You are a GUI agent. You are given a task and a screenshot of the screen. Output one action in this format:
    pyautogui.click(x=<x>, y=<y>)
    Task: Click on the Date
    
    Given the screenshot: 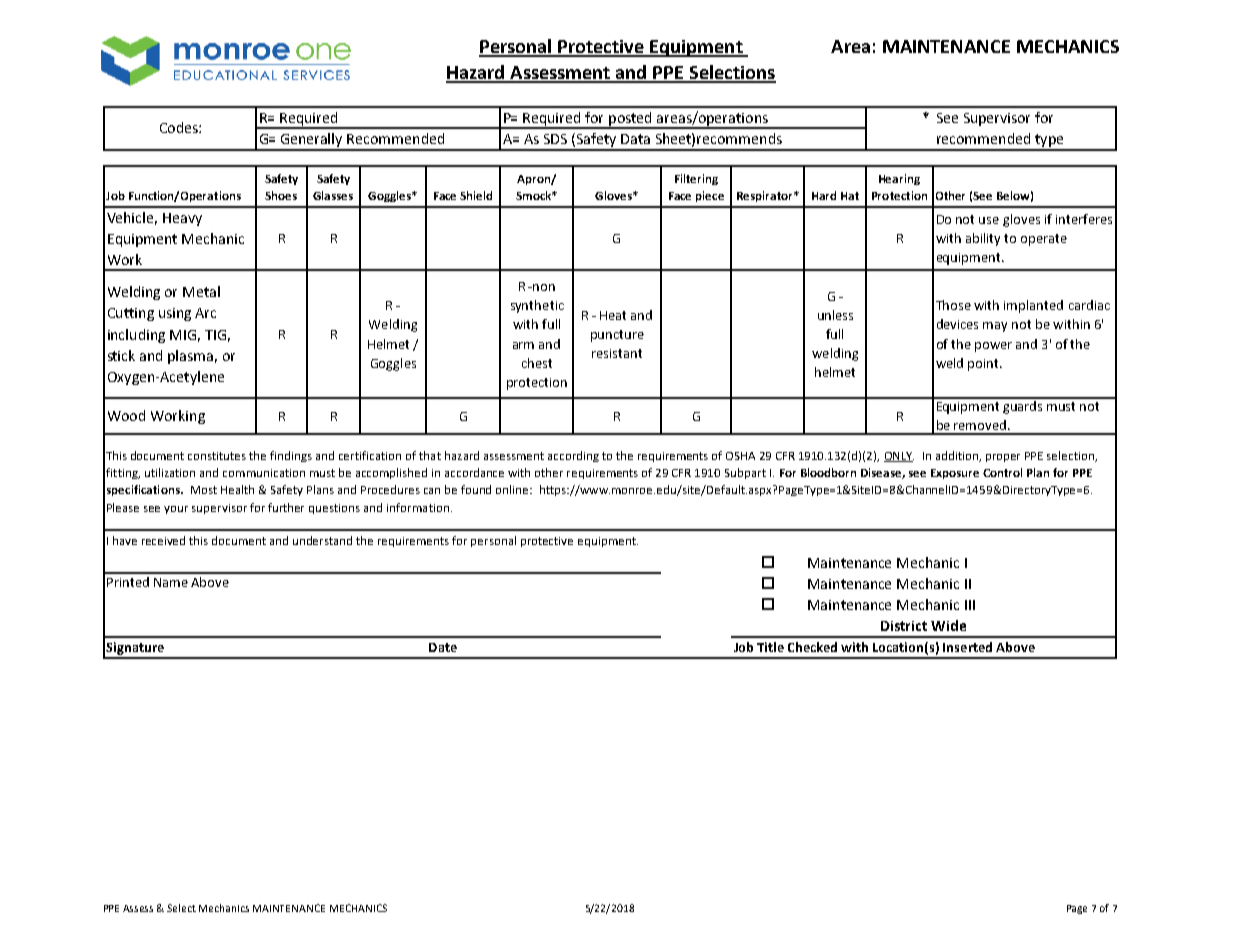 What is the action you would take?
    pyautogui.click(x=443, y=647)
